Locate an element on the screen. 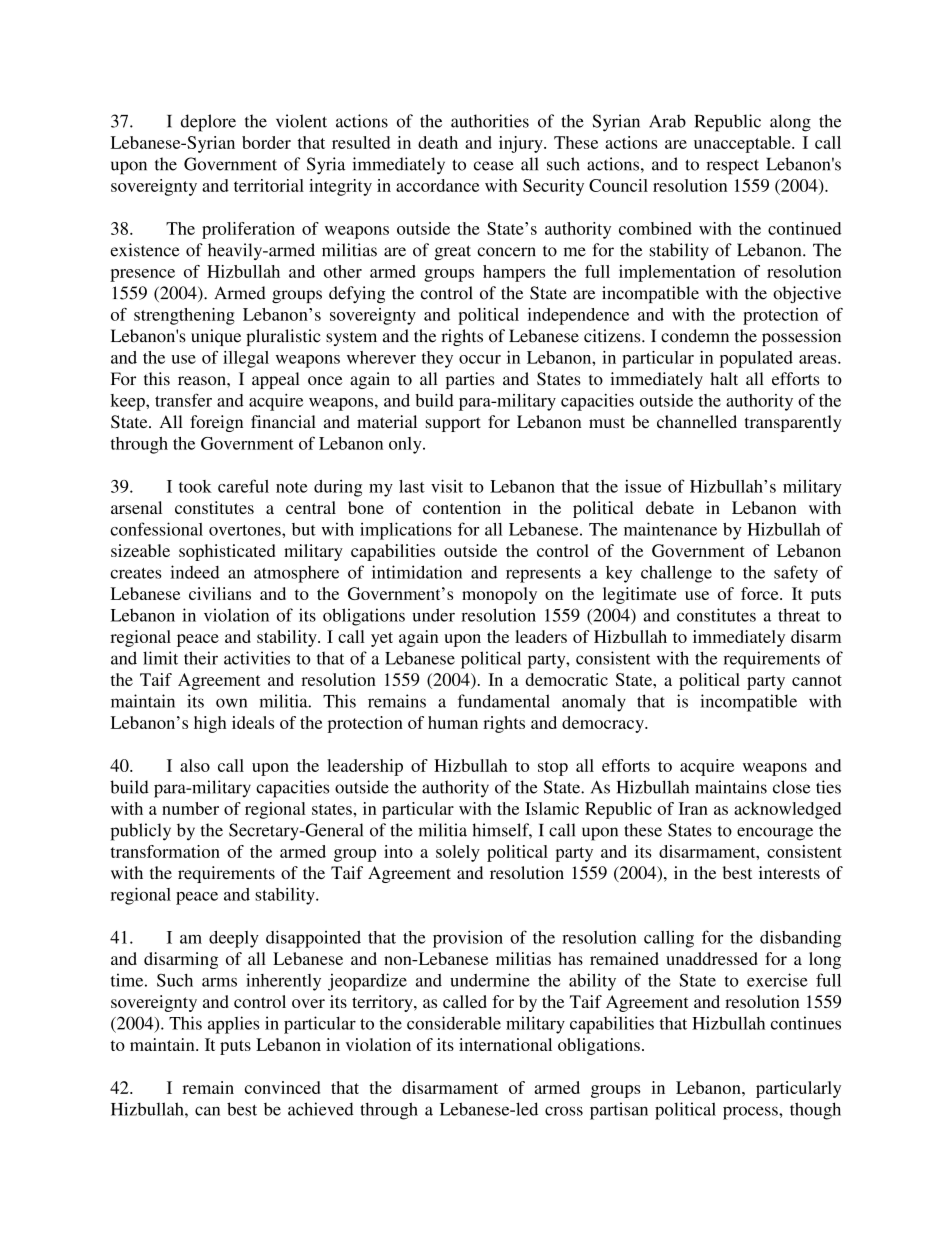  process is located at coordinates (751, 1113).
